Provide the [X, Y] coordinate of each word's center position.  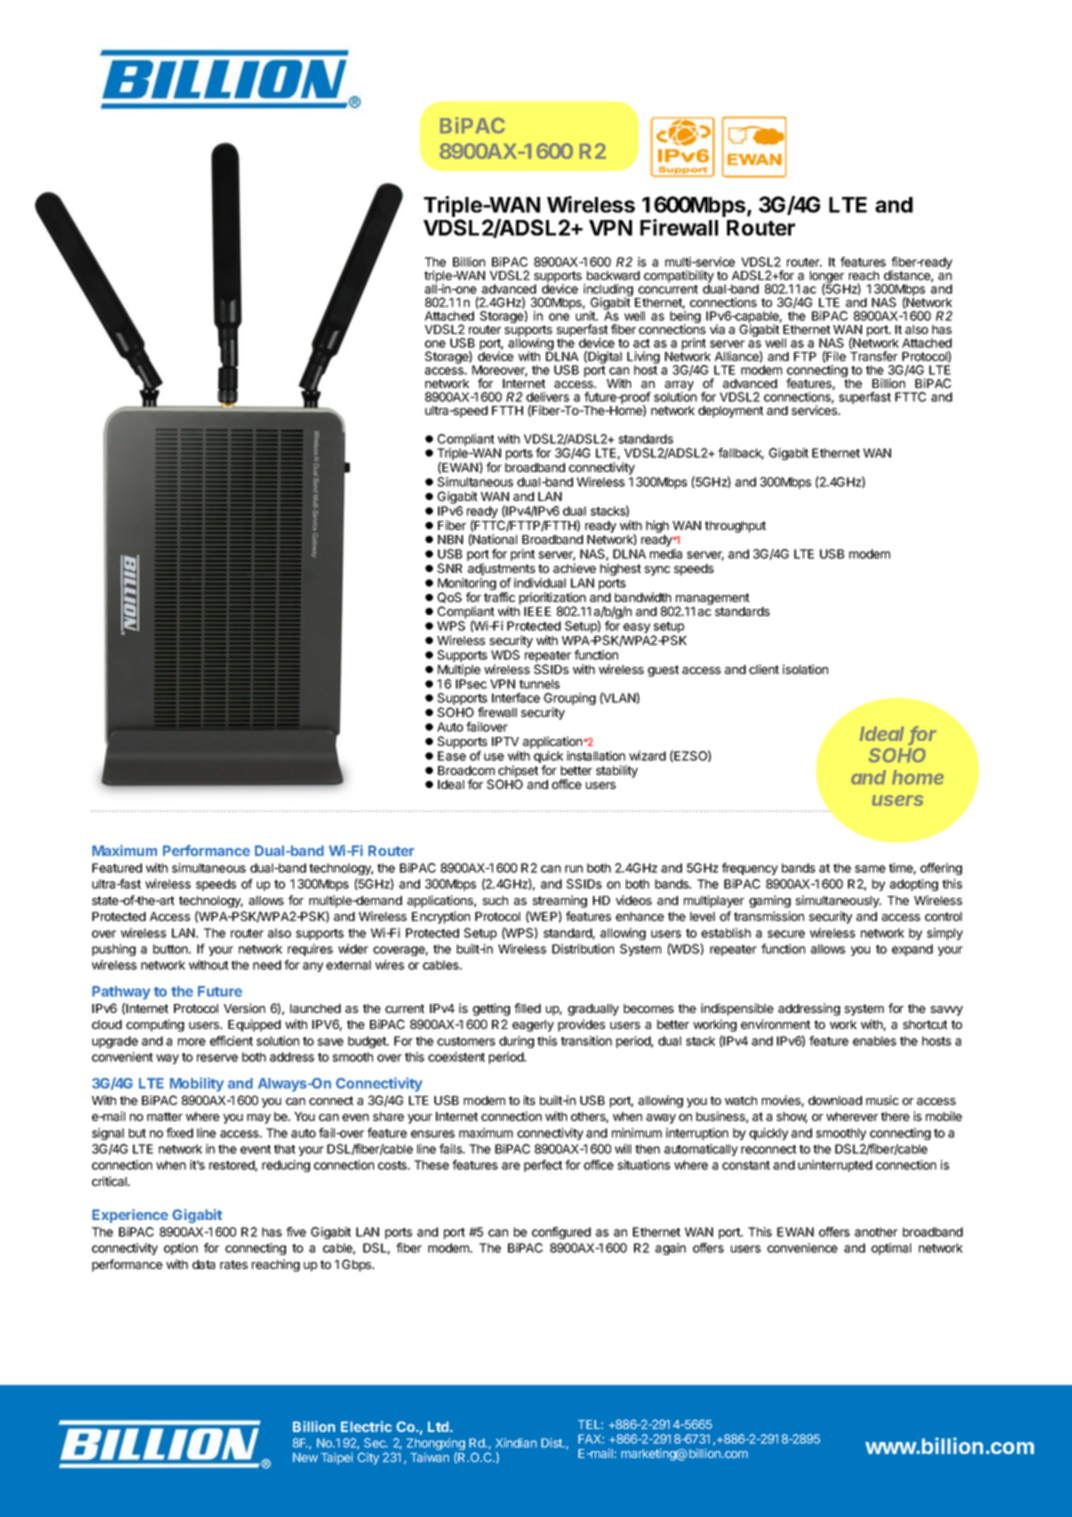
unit [587, 316]
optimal [891, 1249]
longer [827, 278]
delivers [547, 397]
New [305, 1457]
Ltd [439, 1426]
